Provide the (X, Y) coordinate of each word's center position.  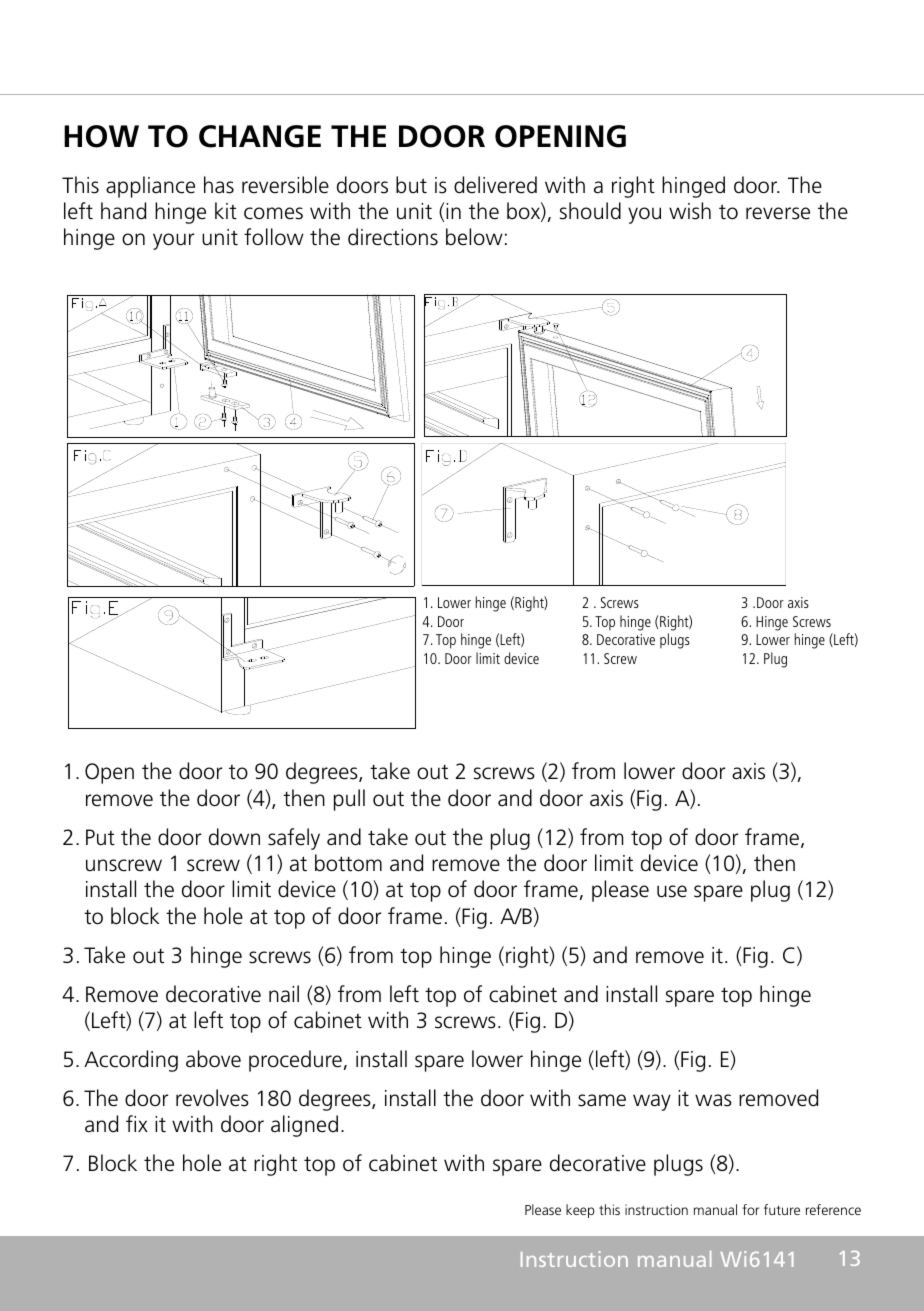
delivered (495, 185)
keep (580, 1211)
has (219, 185)
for (750, 1209)
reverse (778, 213)
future (782, 1209)
